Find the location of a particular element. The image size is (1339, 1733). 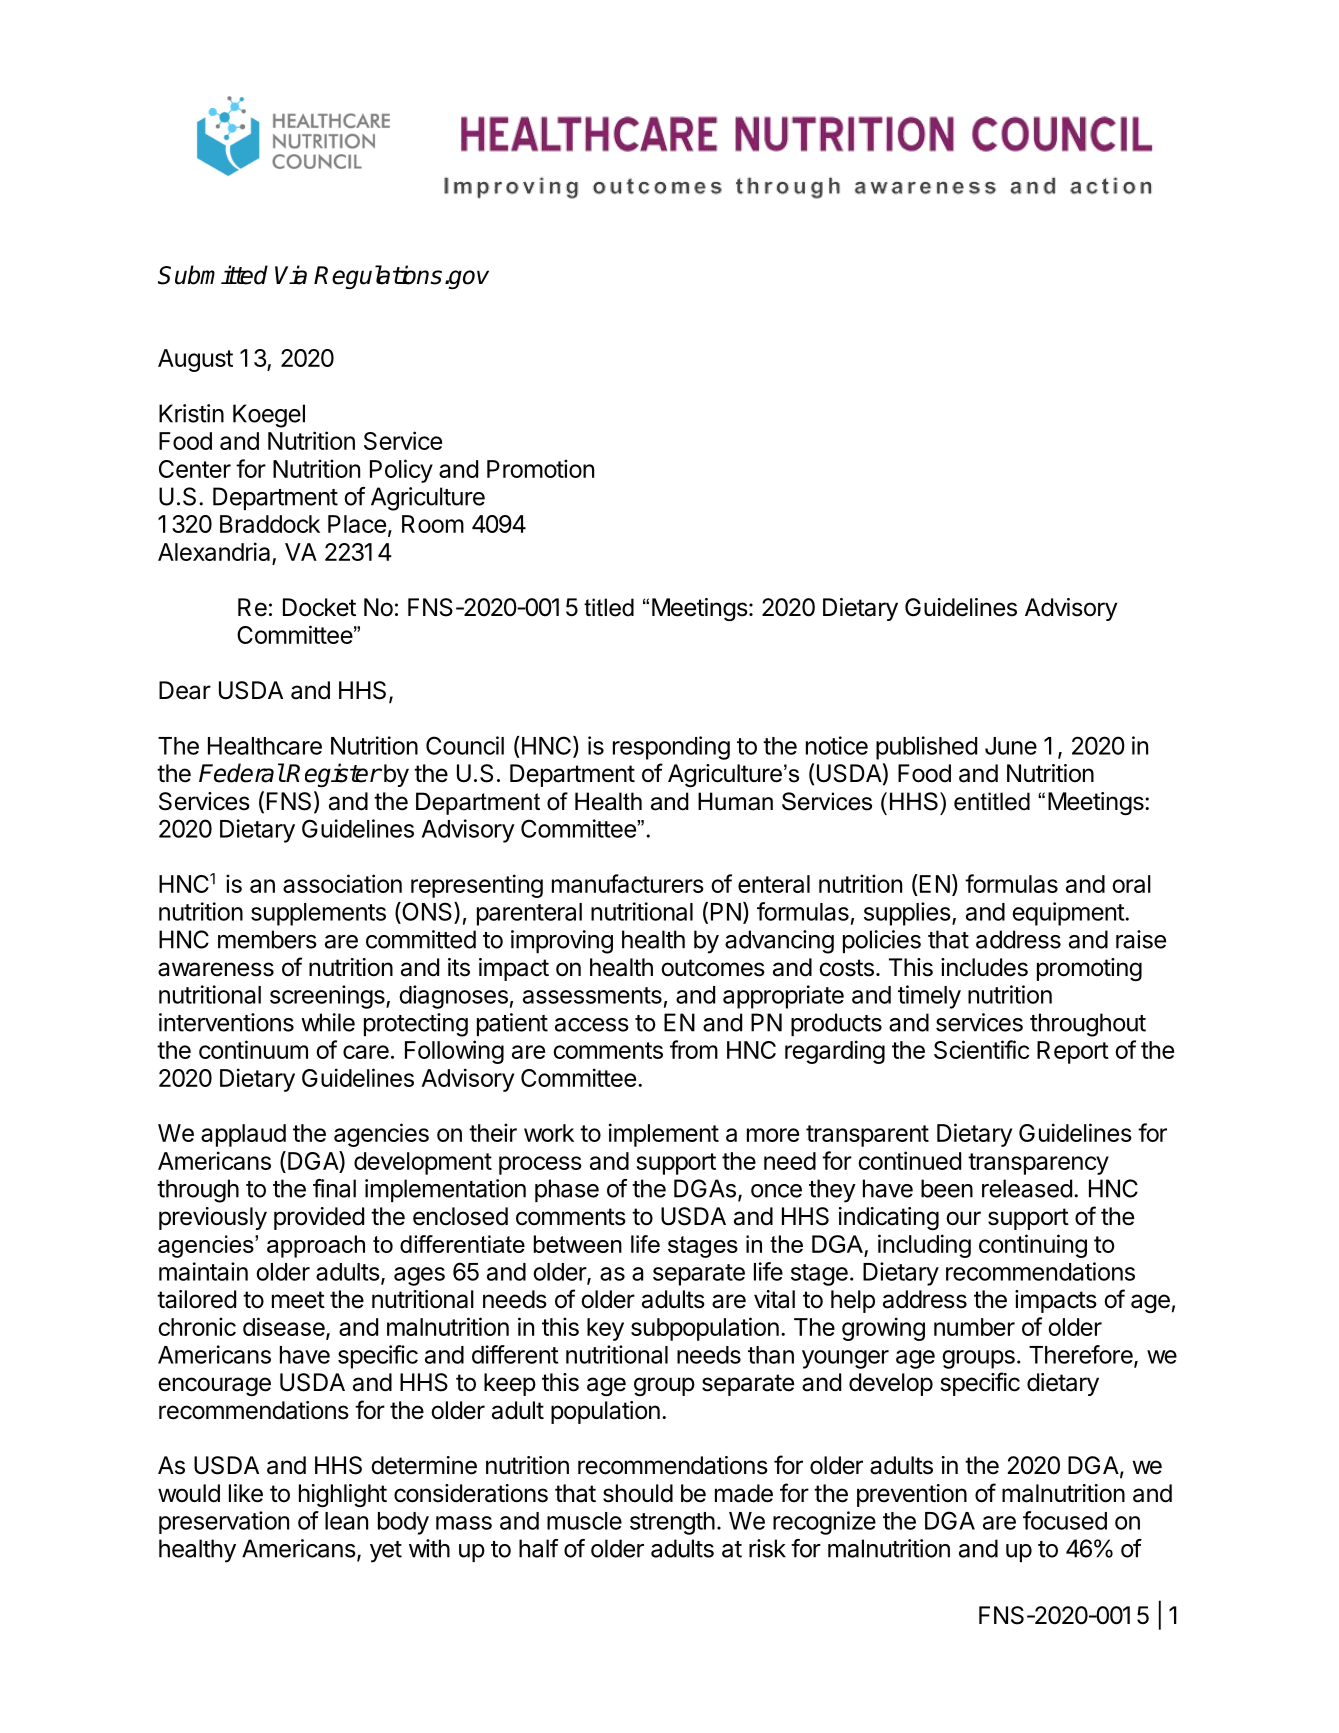

lean is located at coordinates (346, 1521).
